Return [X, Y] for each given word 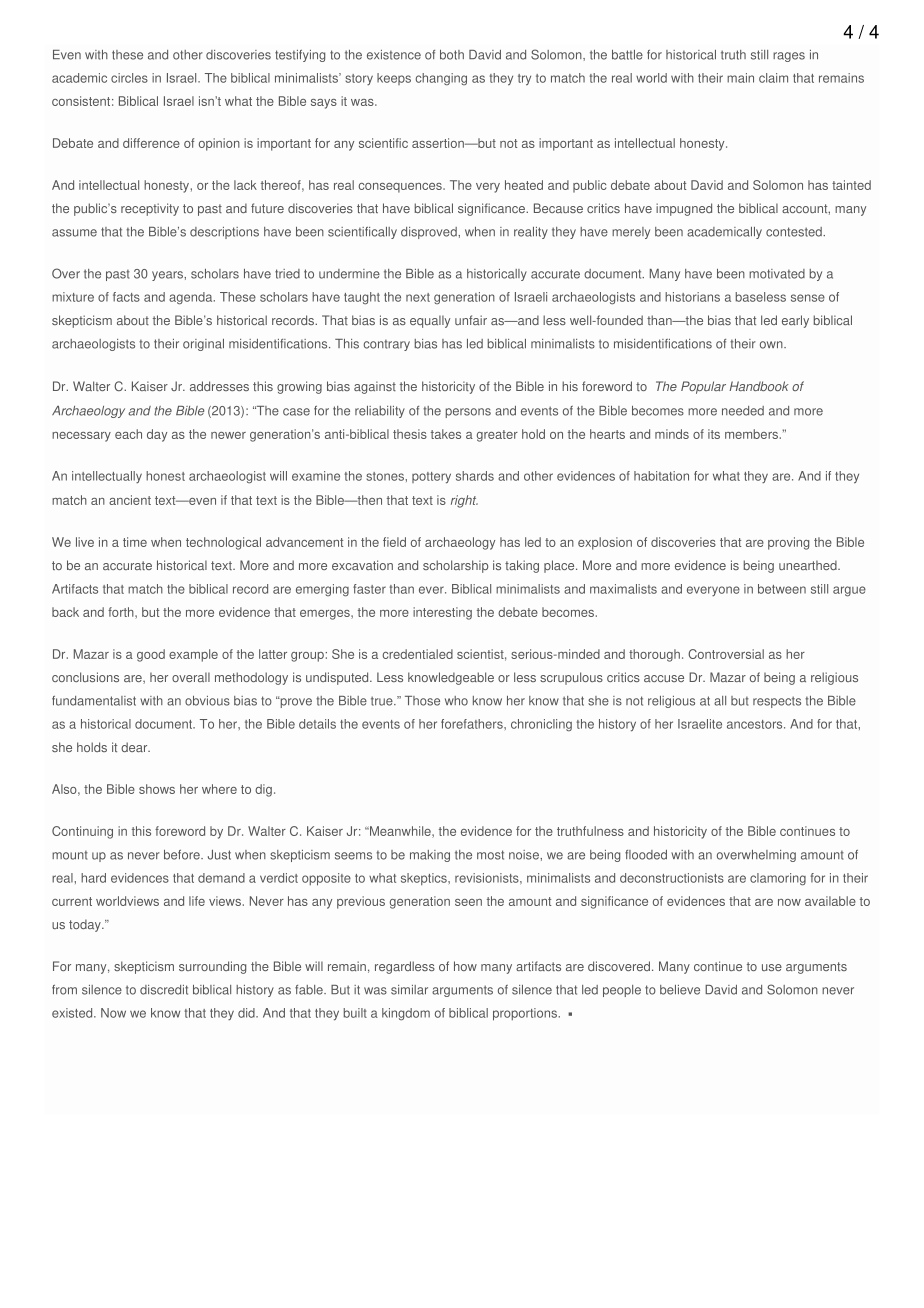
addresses [219, 386]
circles [129, 78]
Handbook [759, 386]
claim [773, 78]
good [151, 655]
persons [468, 413]
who [456, 701]
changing [441, 79]
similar [409, 990]
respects [777, 702]
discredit [164, 990]
